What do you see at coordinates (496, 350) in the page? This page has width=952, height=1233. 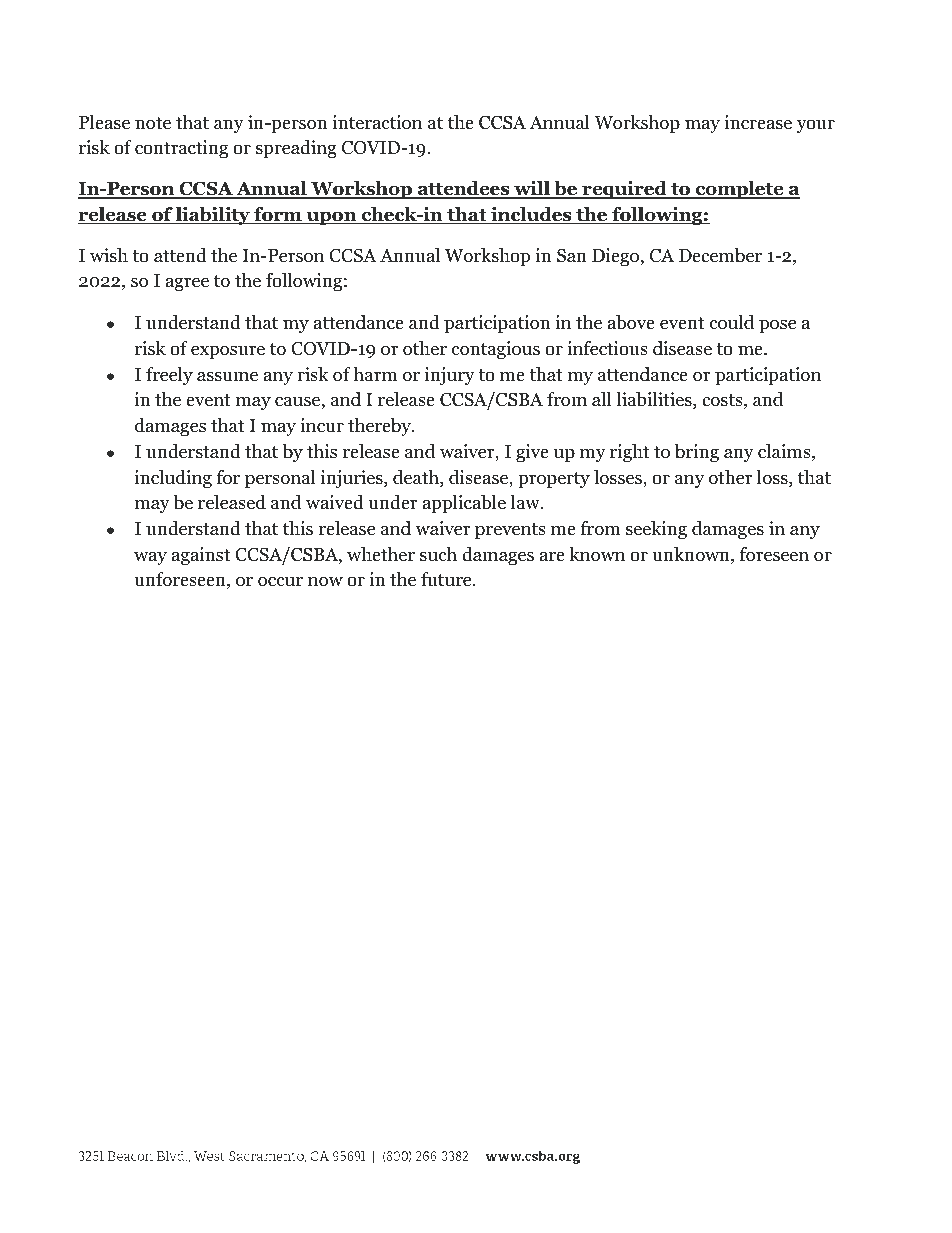 I see `contagious` at bounding box center [496, 350].
